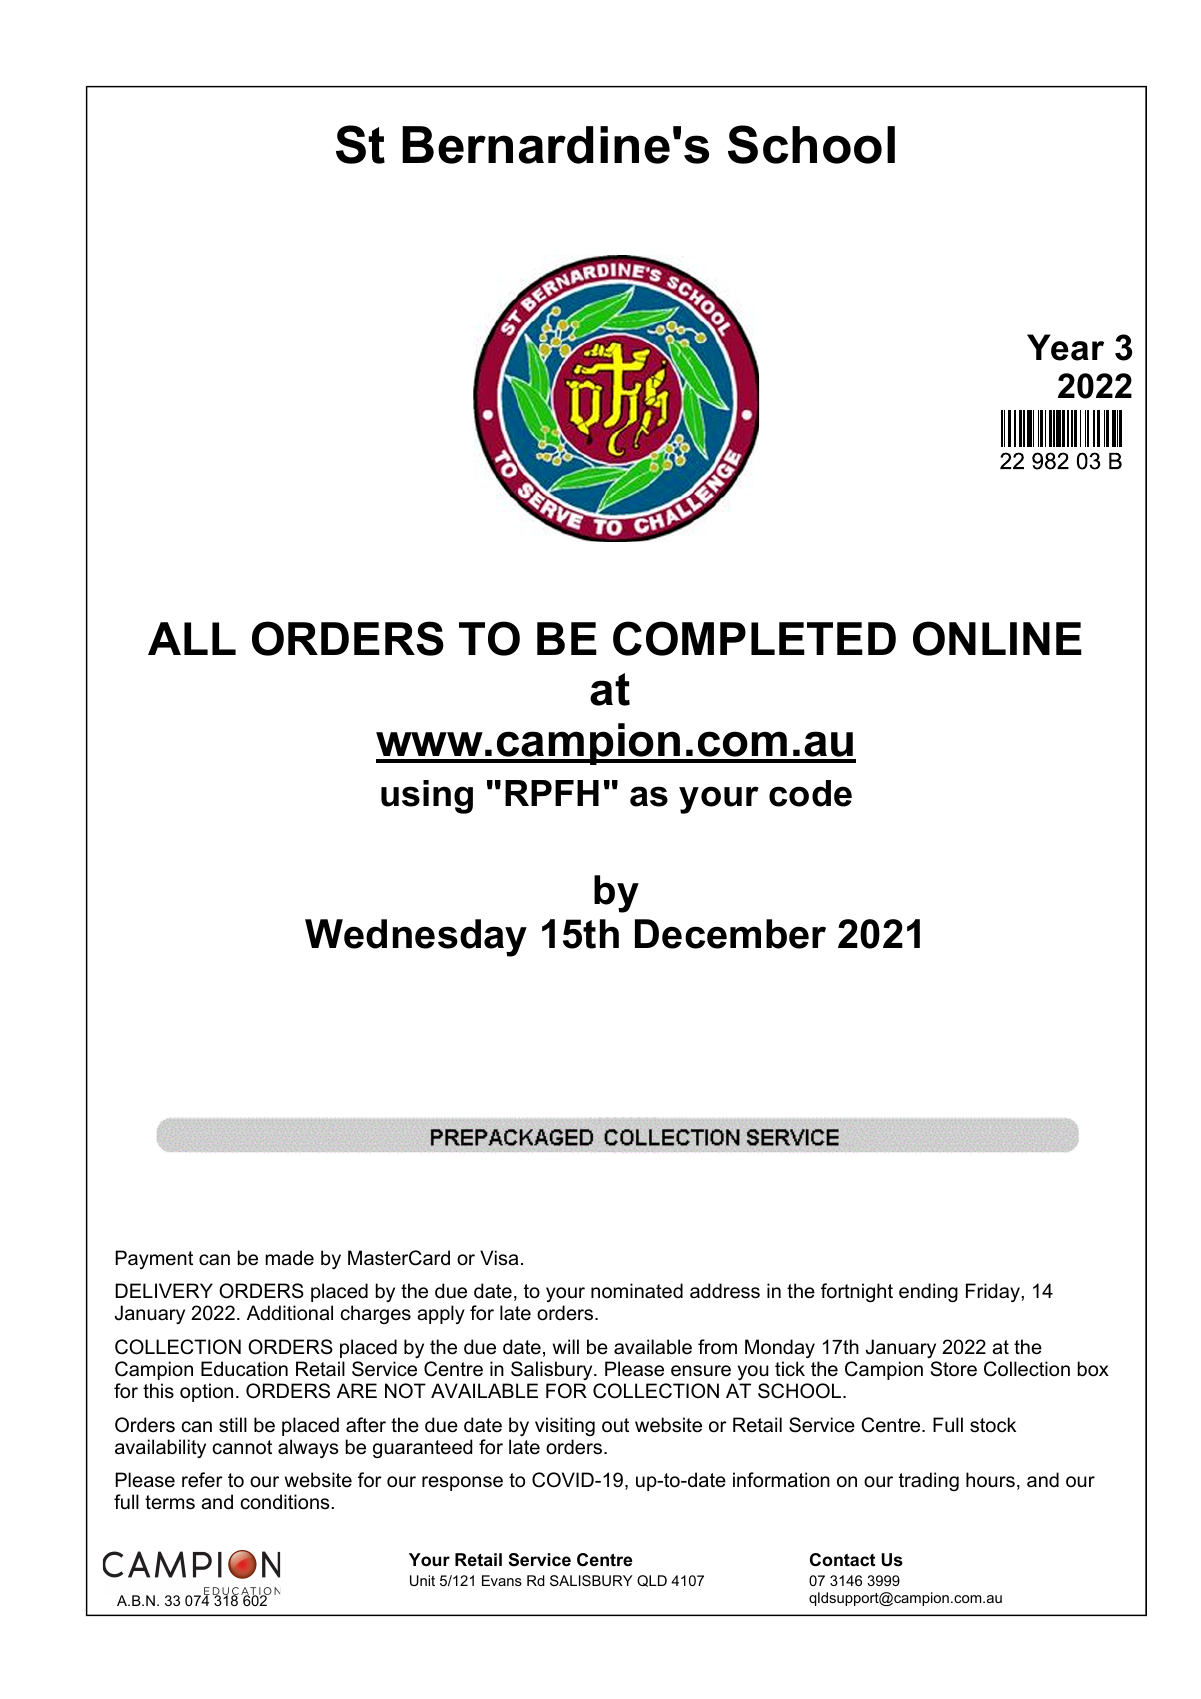 The width and height of the document is (1201, 1699). Describe the element at coordinates (754, 638) in the document. I see `COMPLETED` at that location.
